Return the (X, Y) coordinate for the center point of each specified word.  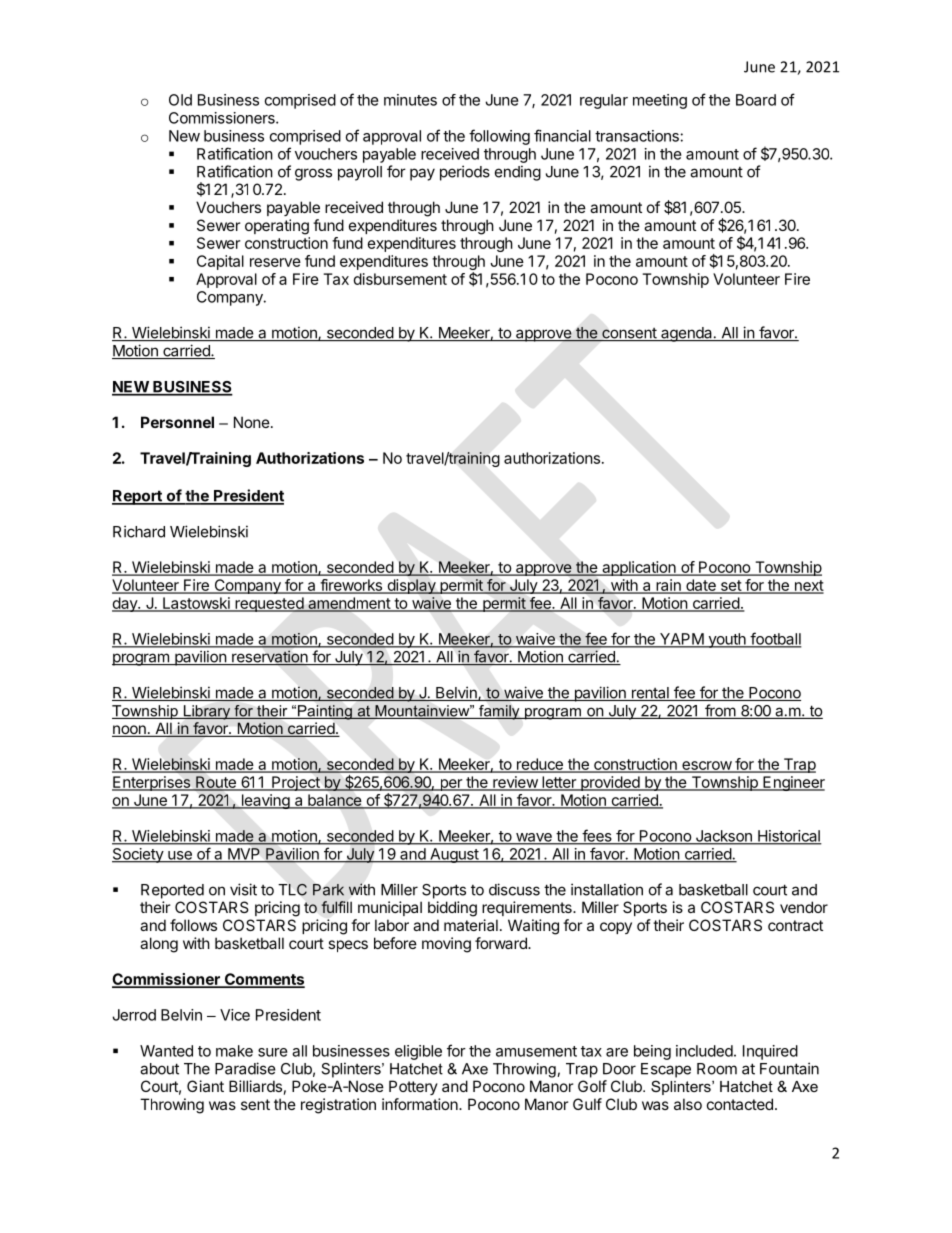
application (639, 568)
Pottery (413, 1087)
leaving (265, 801)
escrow (706, 766)
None (252, 422)
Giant (205, 1086)
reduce (540, 765)
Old (180, 100)
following (499, 137)
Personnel (177, 422)
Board (756, 100)
